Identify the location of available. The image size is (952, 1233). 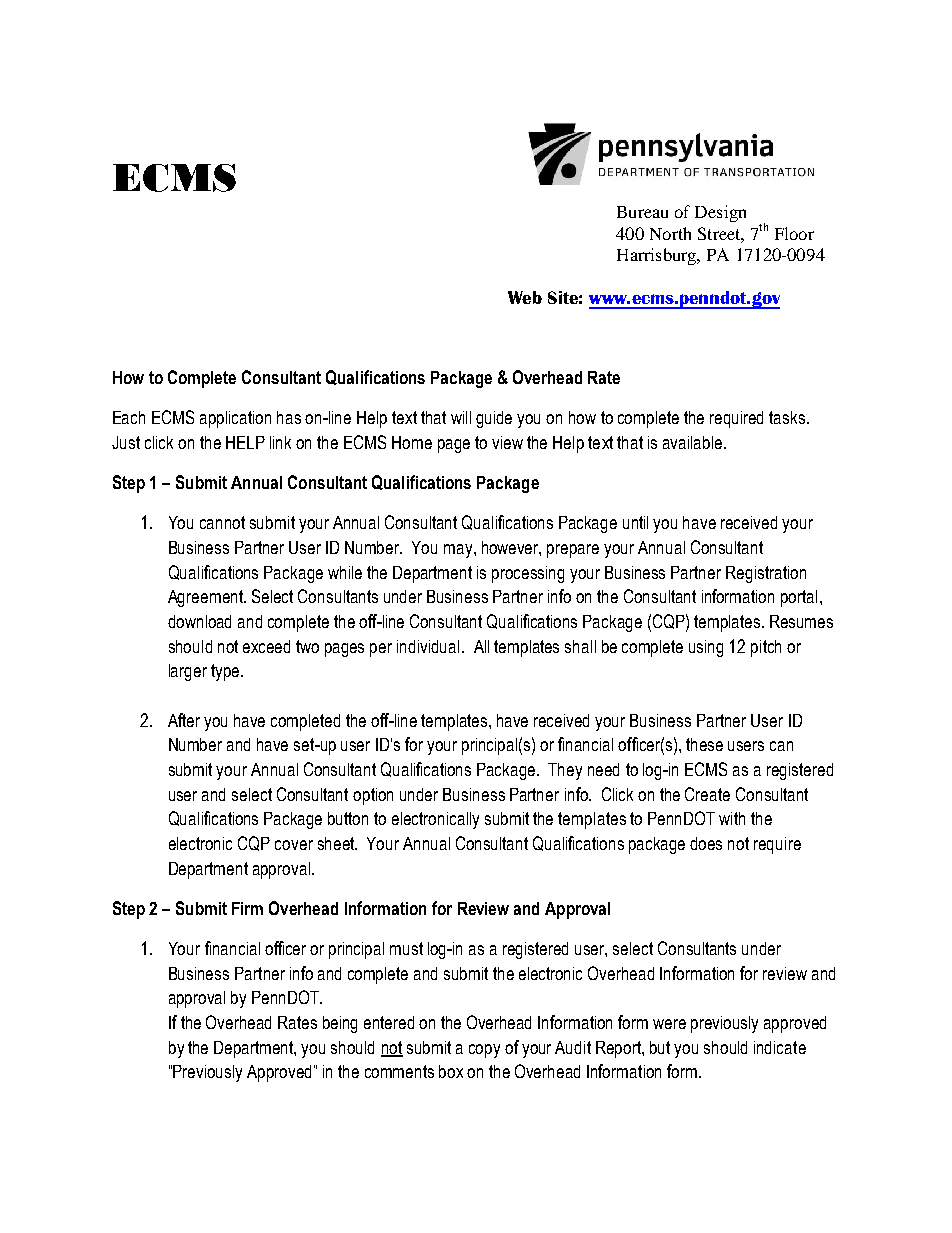
(694, 442).
